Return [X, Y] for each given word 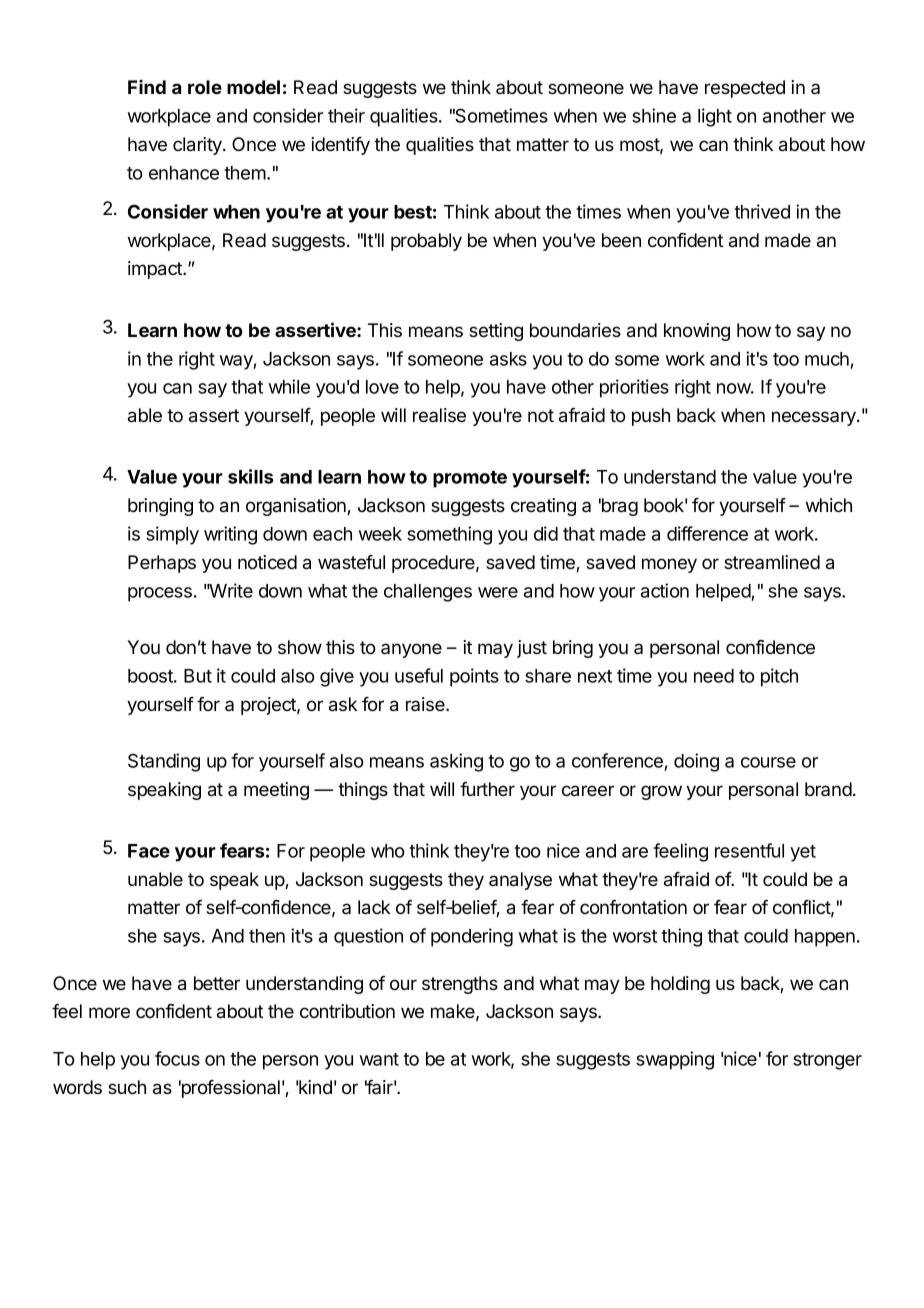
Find [147, 87]
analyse [520, 881]
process [160, 594]
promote [470, 479]
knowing [697, 332]
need [714, 676]
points [474, 677]
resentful [749, 850]
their [346, 115]
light [715, 117]
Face [149, 851]
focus [177, 1058]
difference [707, 533]
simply [172, 535]
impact [156, 270]
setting [496, 332]
